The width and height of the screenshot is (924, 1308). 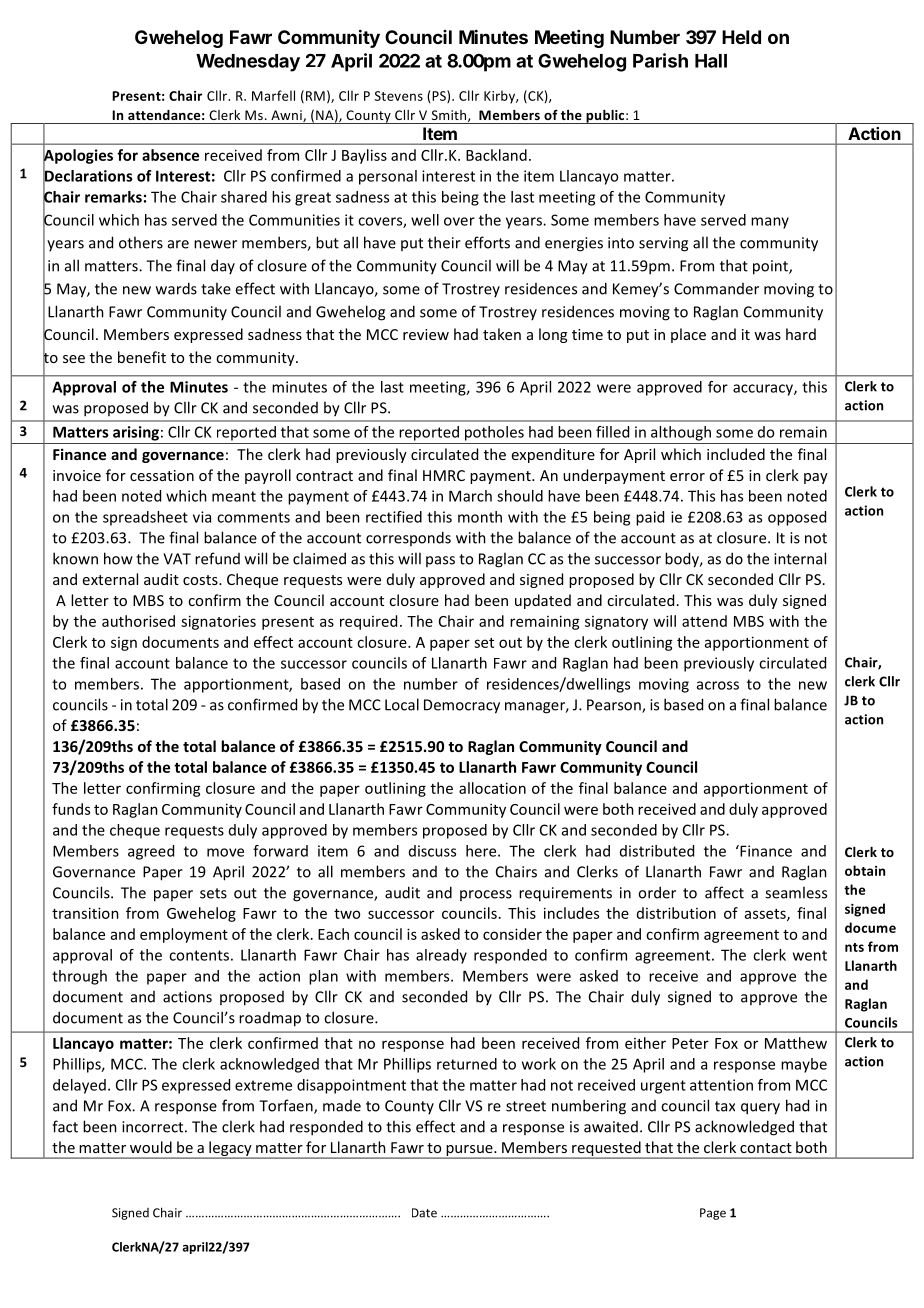 What do you see at coordinates (151, 1147) in the screenshot?
I see `would` at bounding box center [151, 1147].
